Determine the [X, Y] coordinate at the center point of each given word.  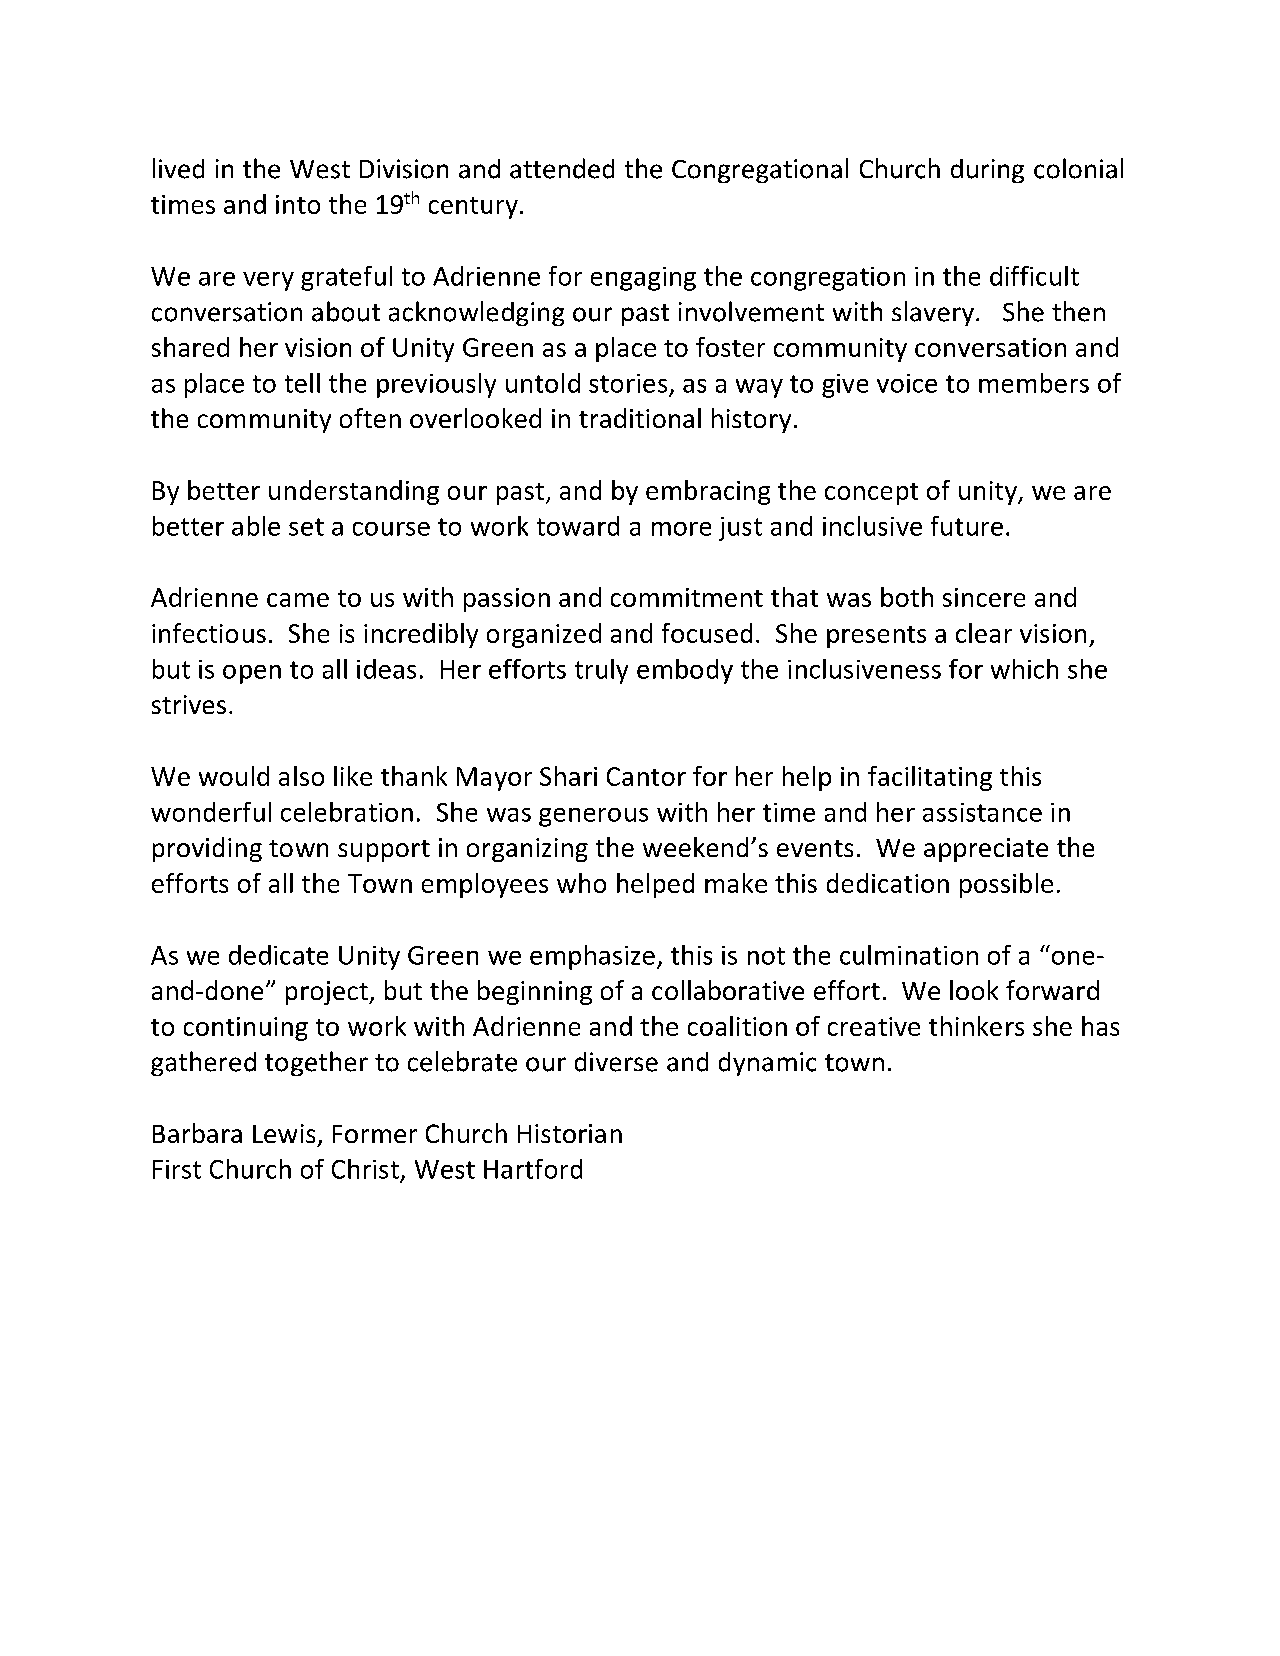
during [987, 171]
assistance [982, 812]
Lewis [284, 1133]
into [298, 204]
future [967, 526]
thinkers [976, 1026]
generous [593, 817]
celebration [347, 812]
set [306, 527]
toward [578, 526]
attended [562, 168]
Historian [570, 1133]
